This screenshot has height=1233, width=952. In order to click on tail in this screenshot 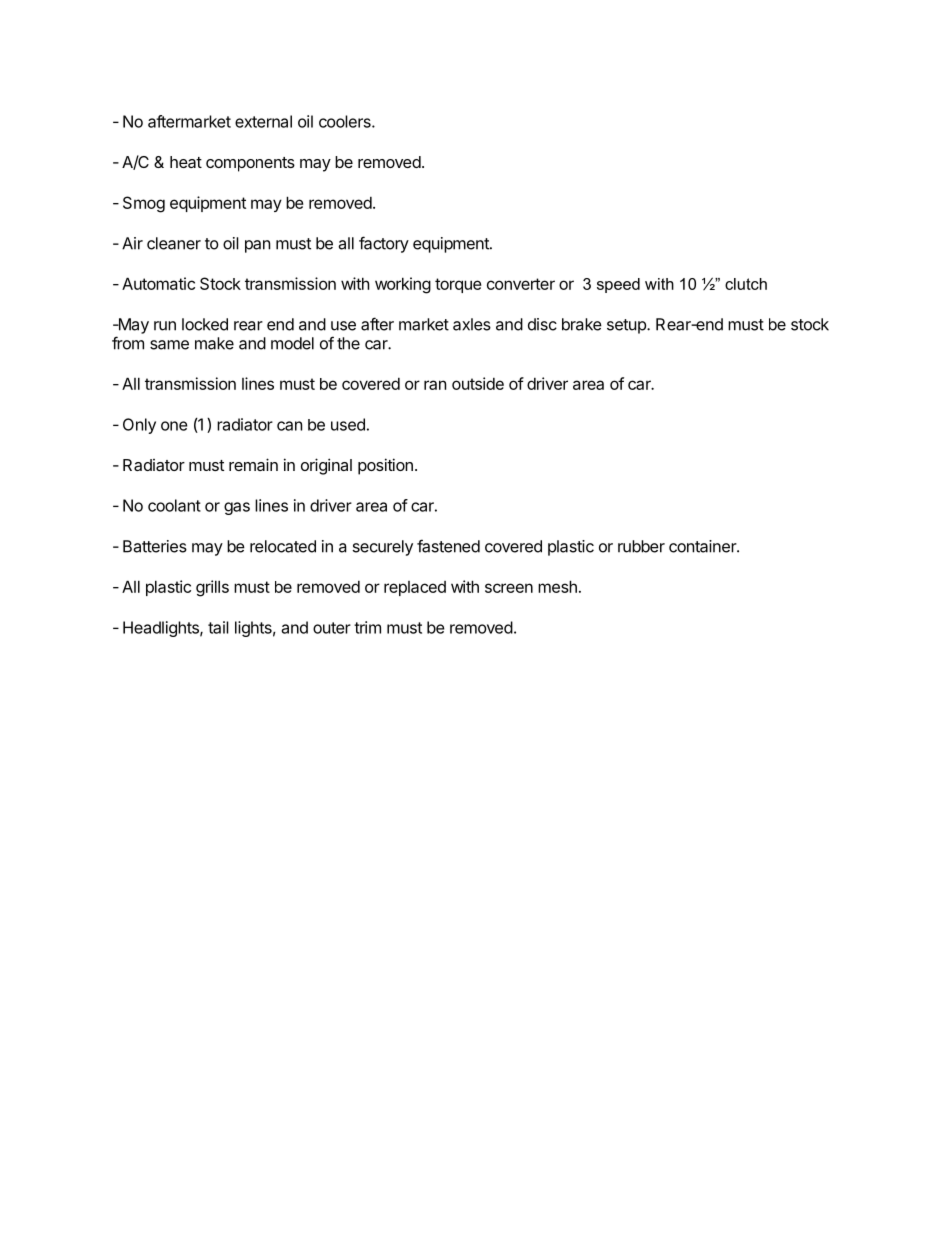, I will do `click(218, 627)`.
